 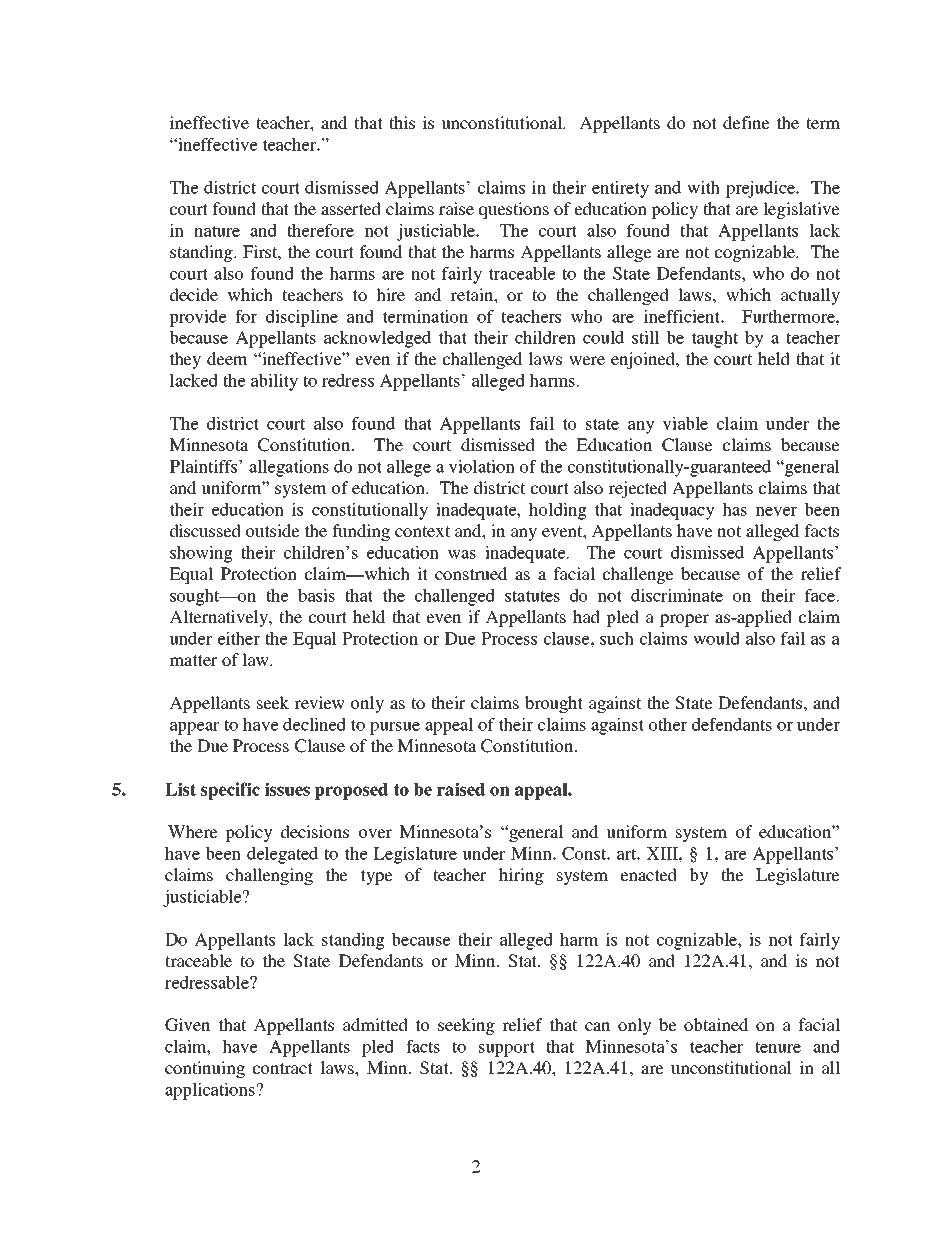 I want to click on allegations, so click(x=289, y=468).
